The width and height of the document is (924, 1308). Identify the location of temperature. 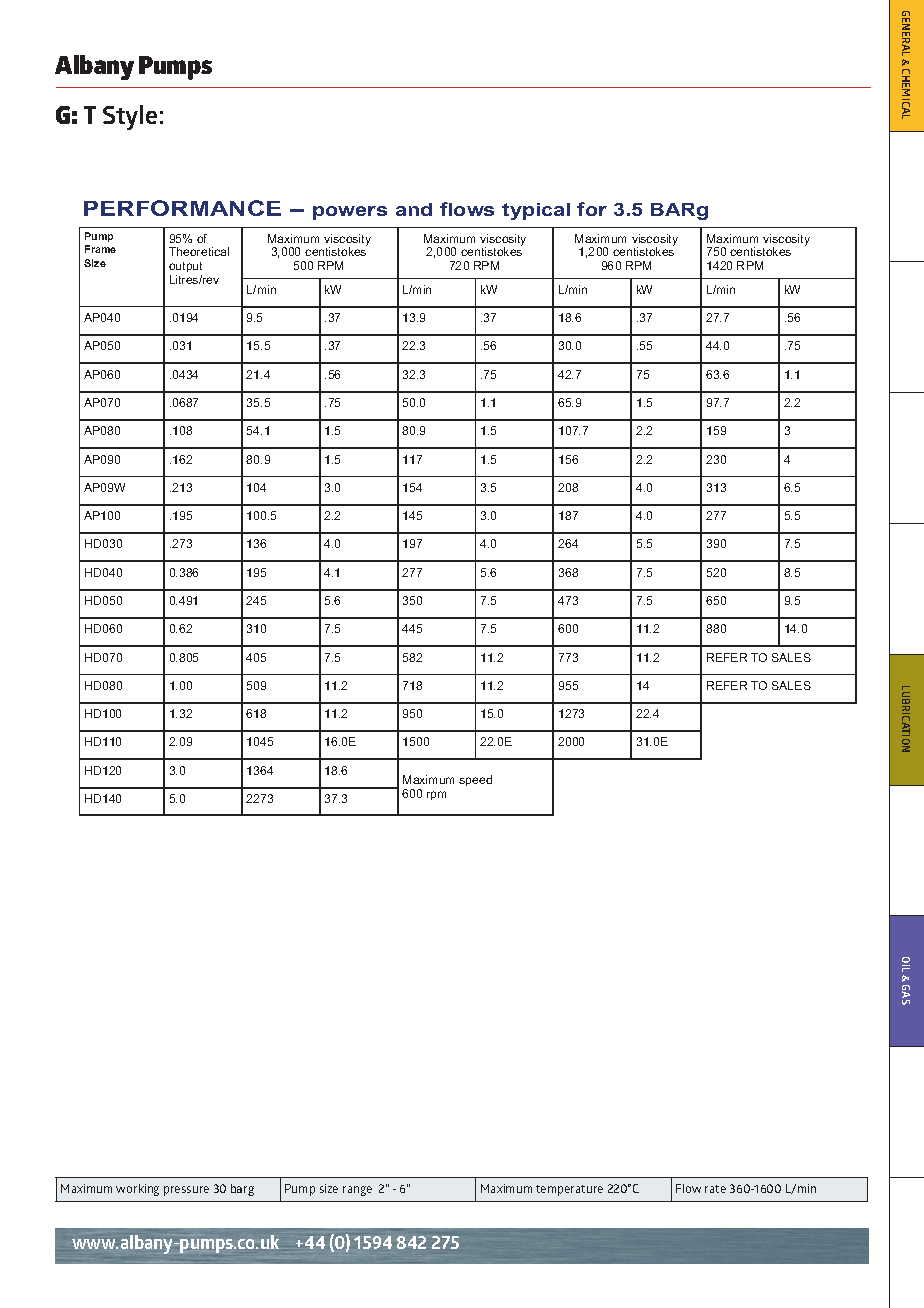
(569, 1190).
